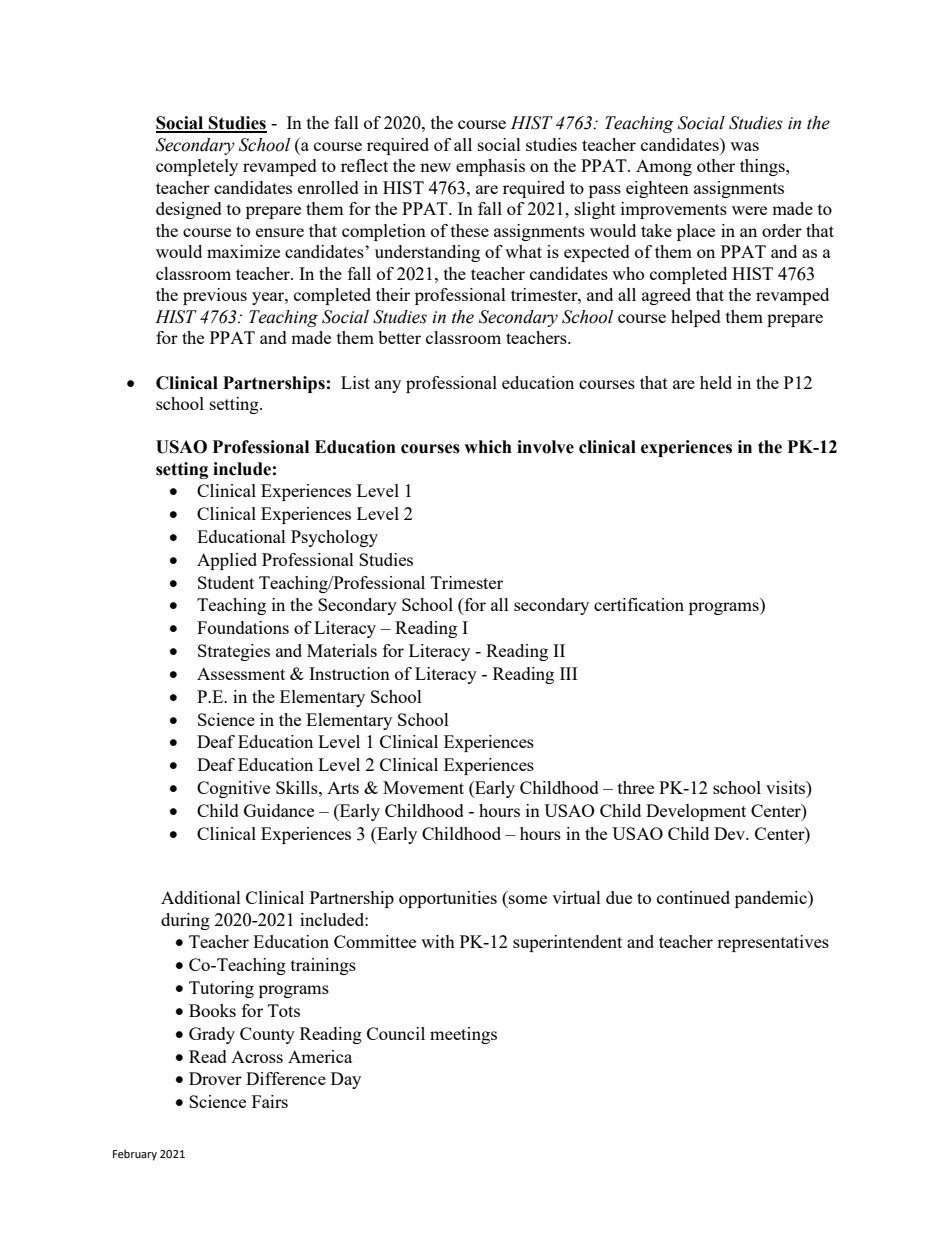  What do you see at coordinates (197, 167) in the screenshot?
I see `completely` at bounding box center [197, 167].
